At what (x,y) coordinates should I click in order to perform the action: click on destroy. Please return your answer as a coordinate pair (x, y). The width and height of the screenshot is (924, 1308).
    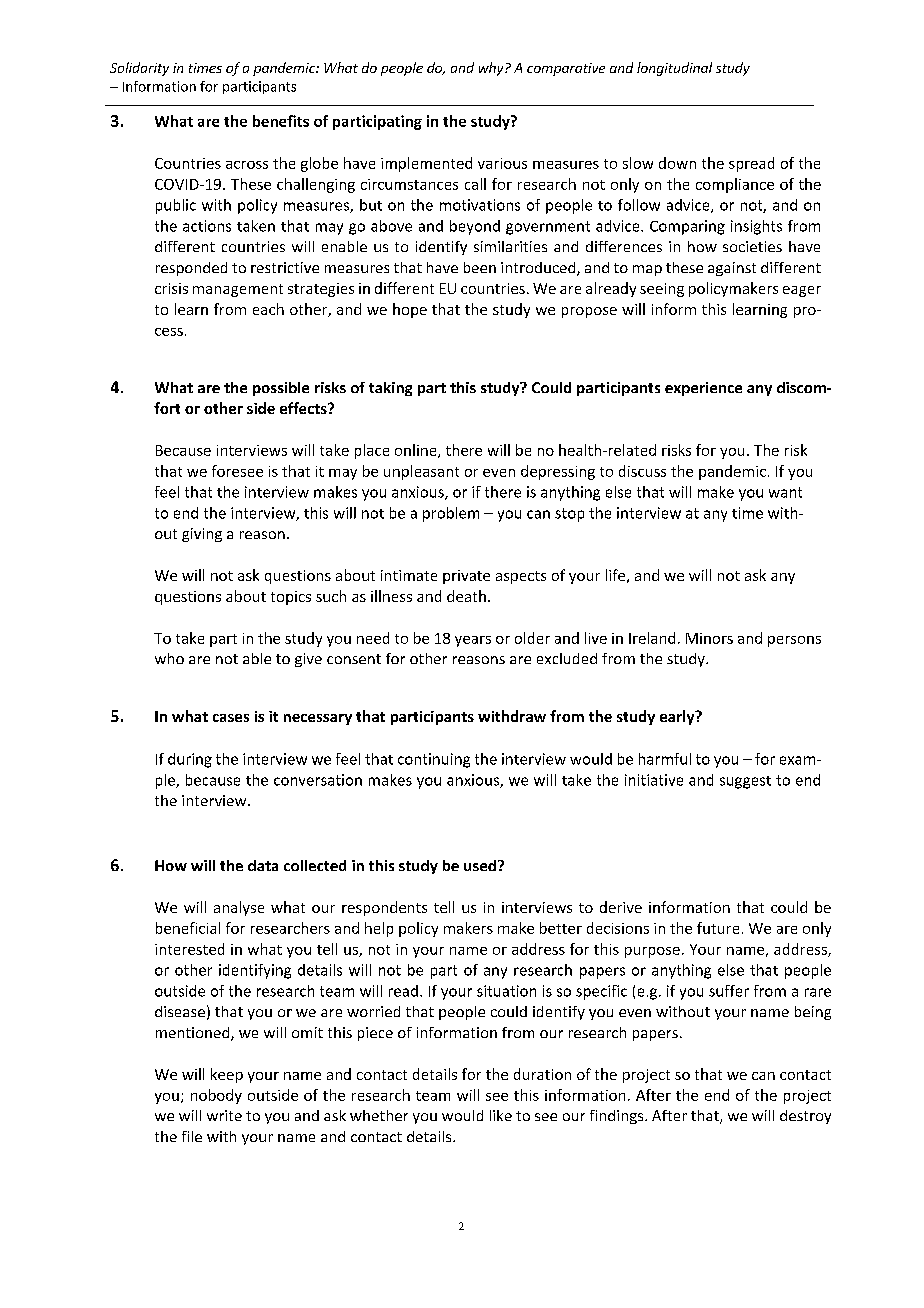
    Looking at the image, I should click on (805, 1117).
